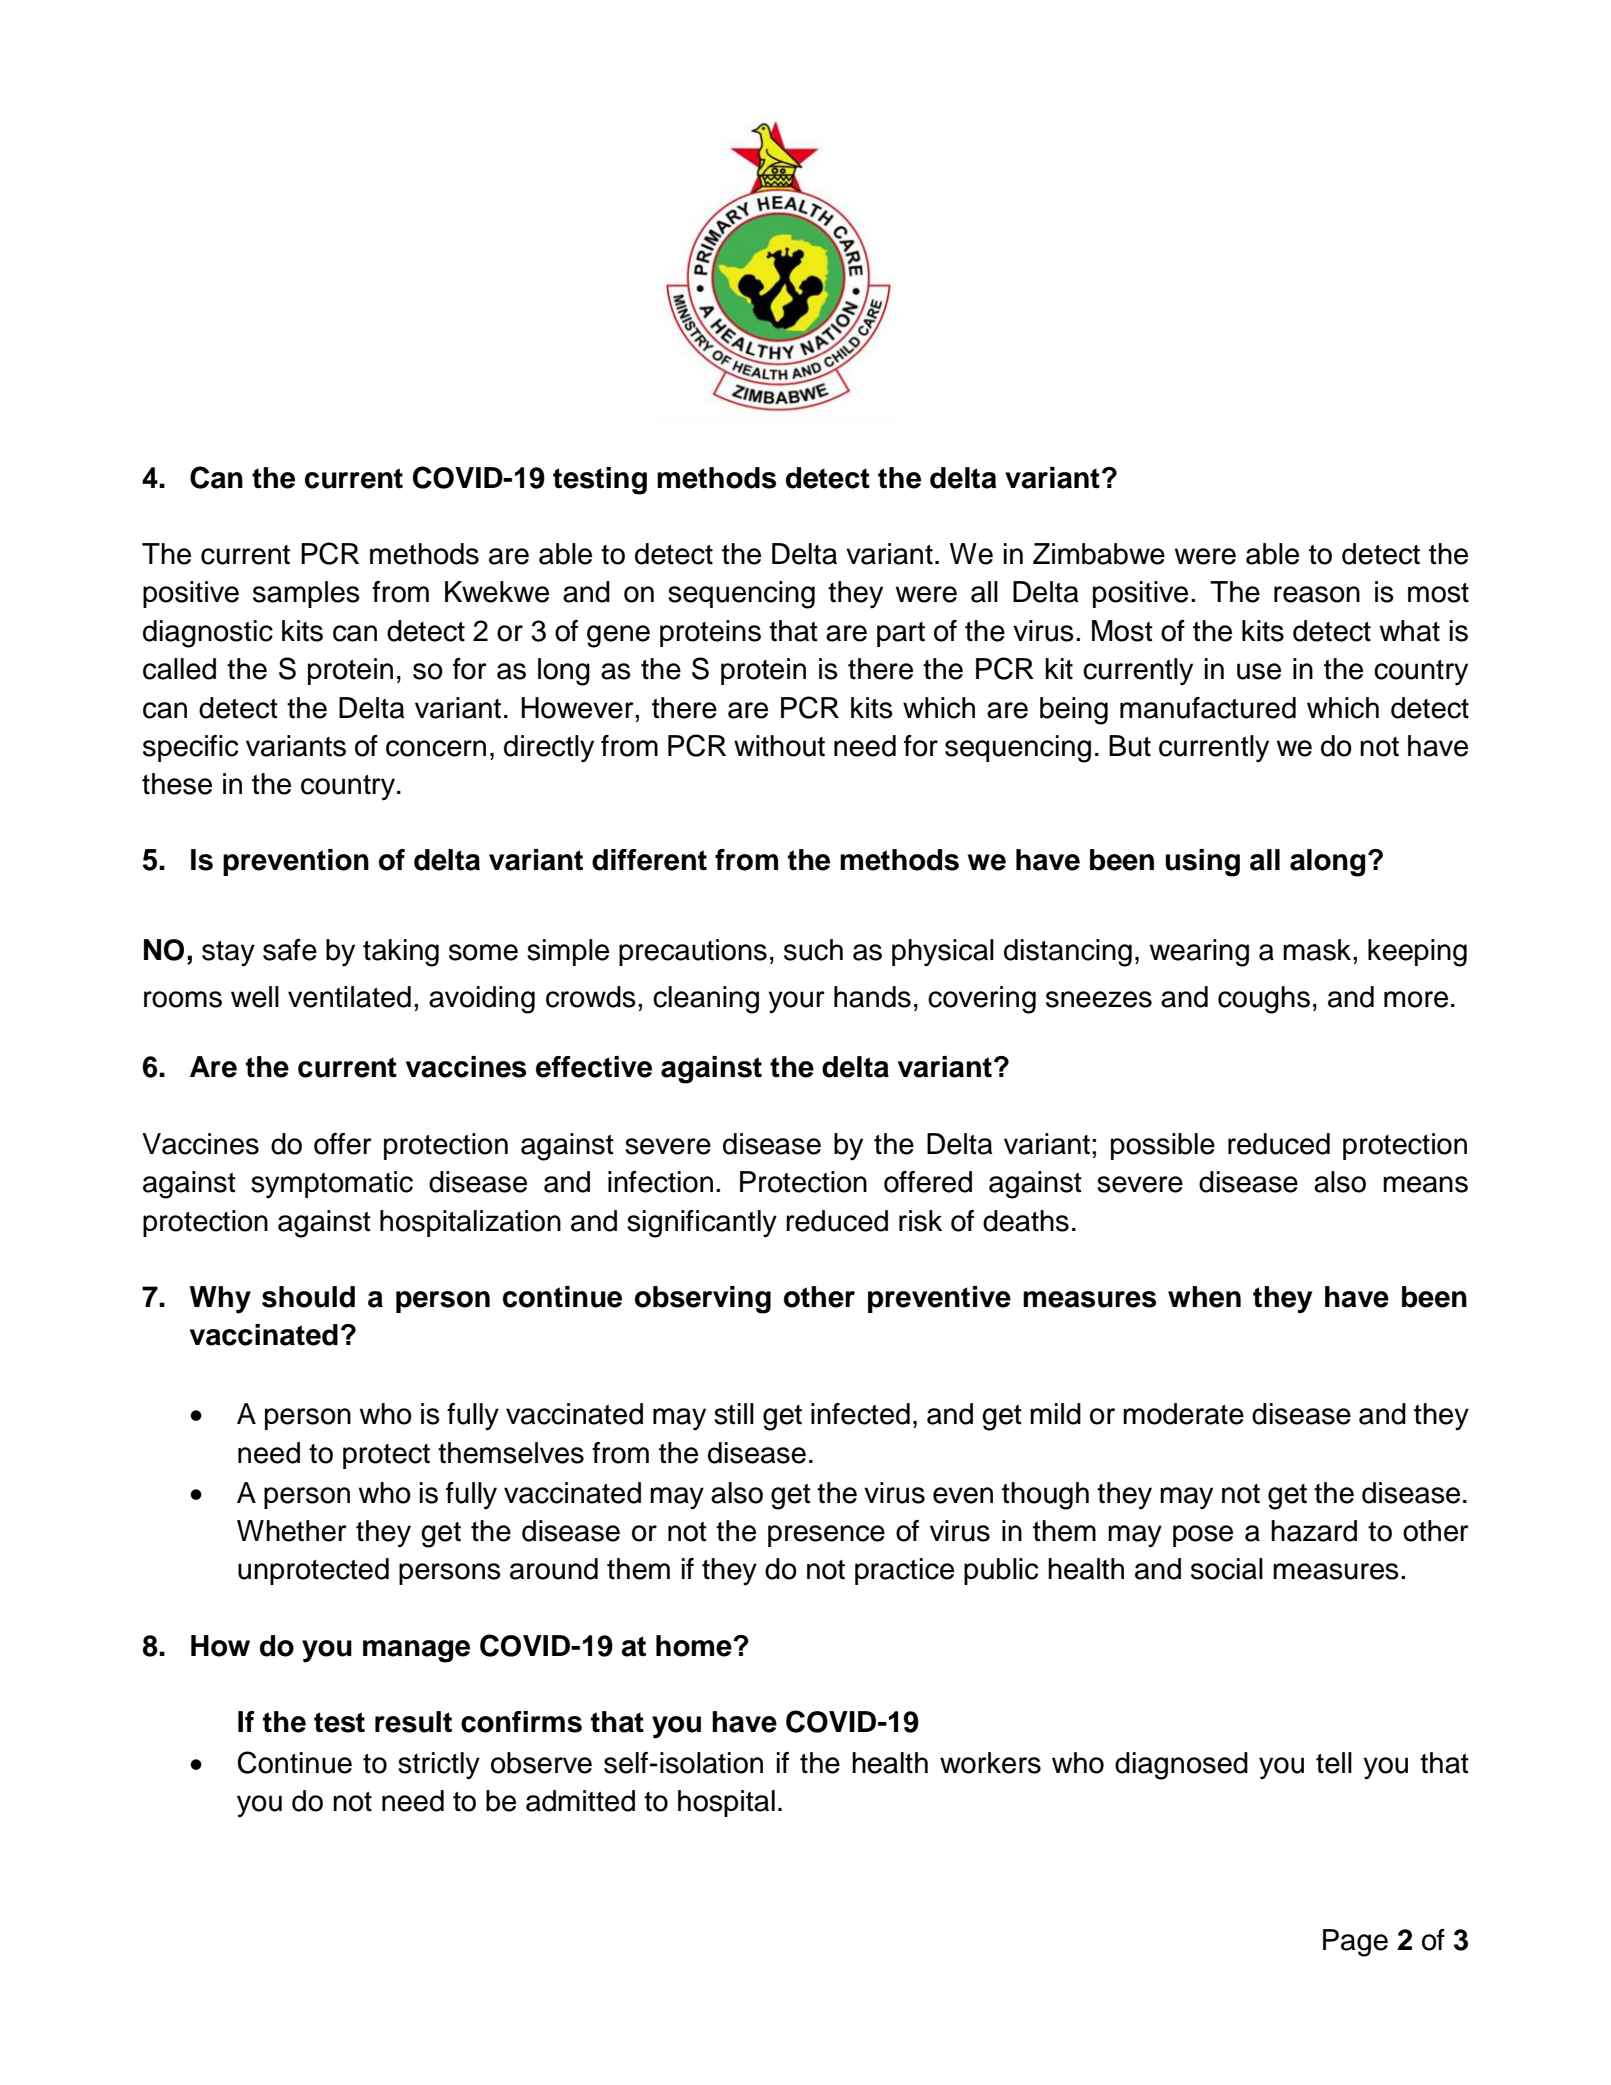  What do you see at coordinates (1355, 1943) in the page?
I see `Page` at bounding box center [1355, 1943].
